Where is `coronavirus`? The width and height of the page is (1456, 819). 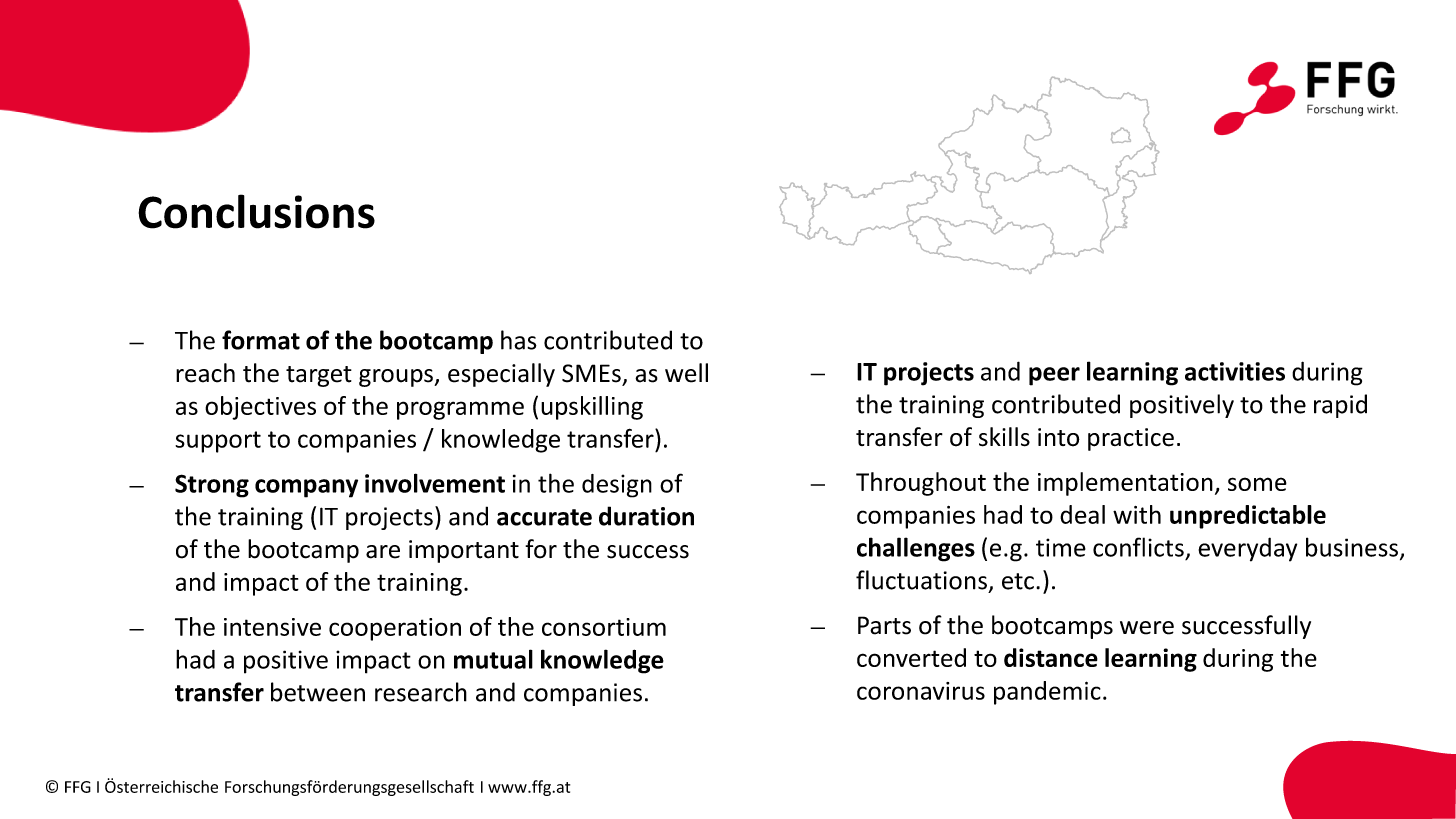 coronavirus is located at coordinates (921, 691).
